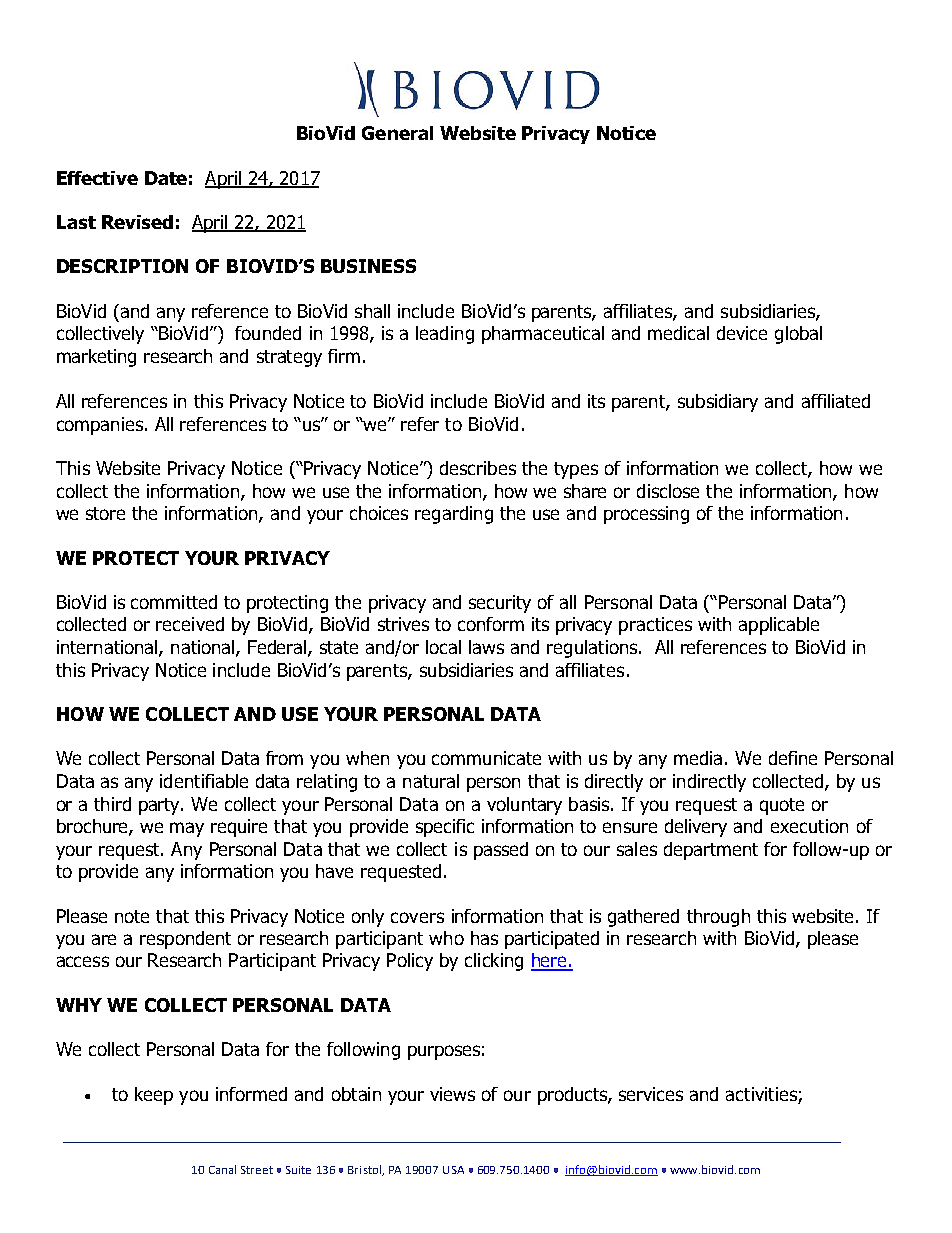  I want to click on General, so click(397, 133).
